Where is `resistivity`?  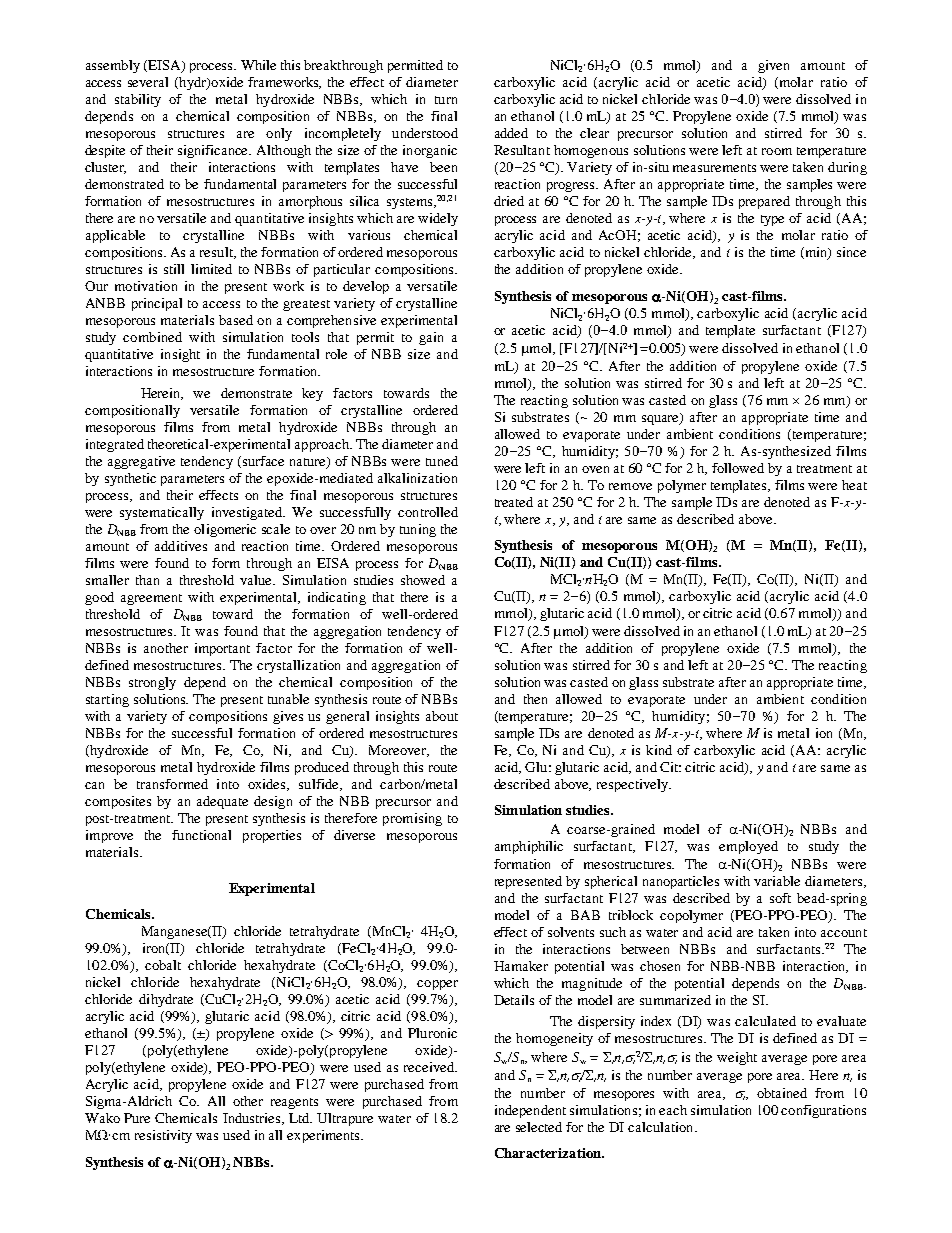
resistivity is located at coordinates (163, 1136).
